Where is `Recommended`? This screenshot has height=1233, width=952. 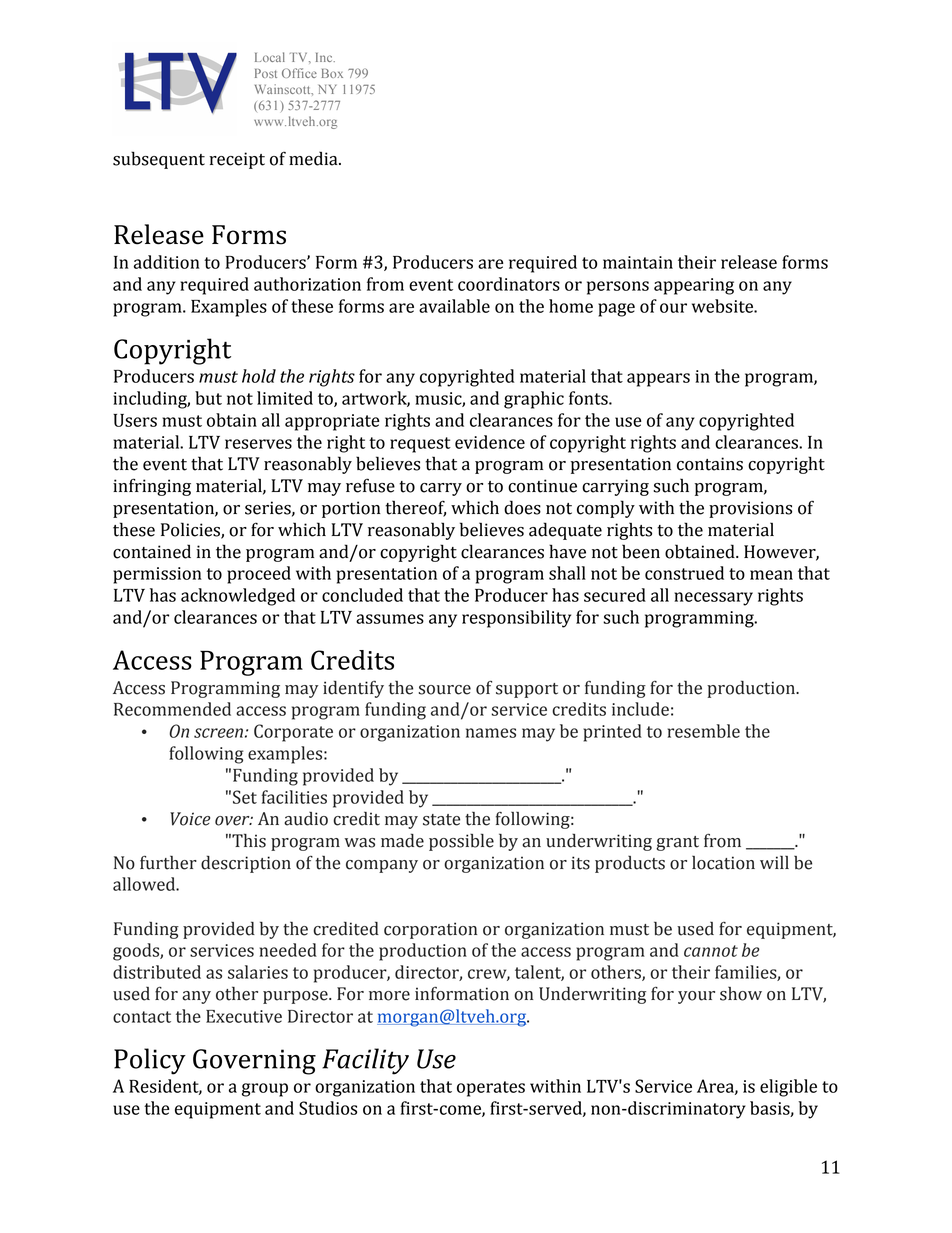 Recommended is located at coordinates (172, 709).
